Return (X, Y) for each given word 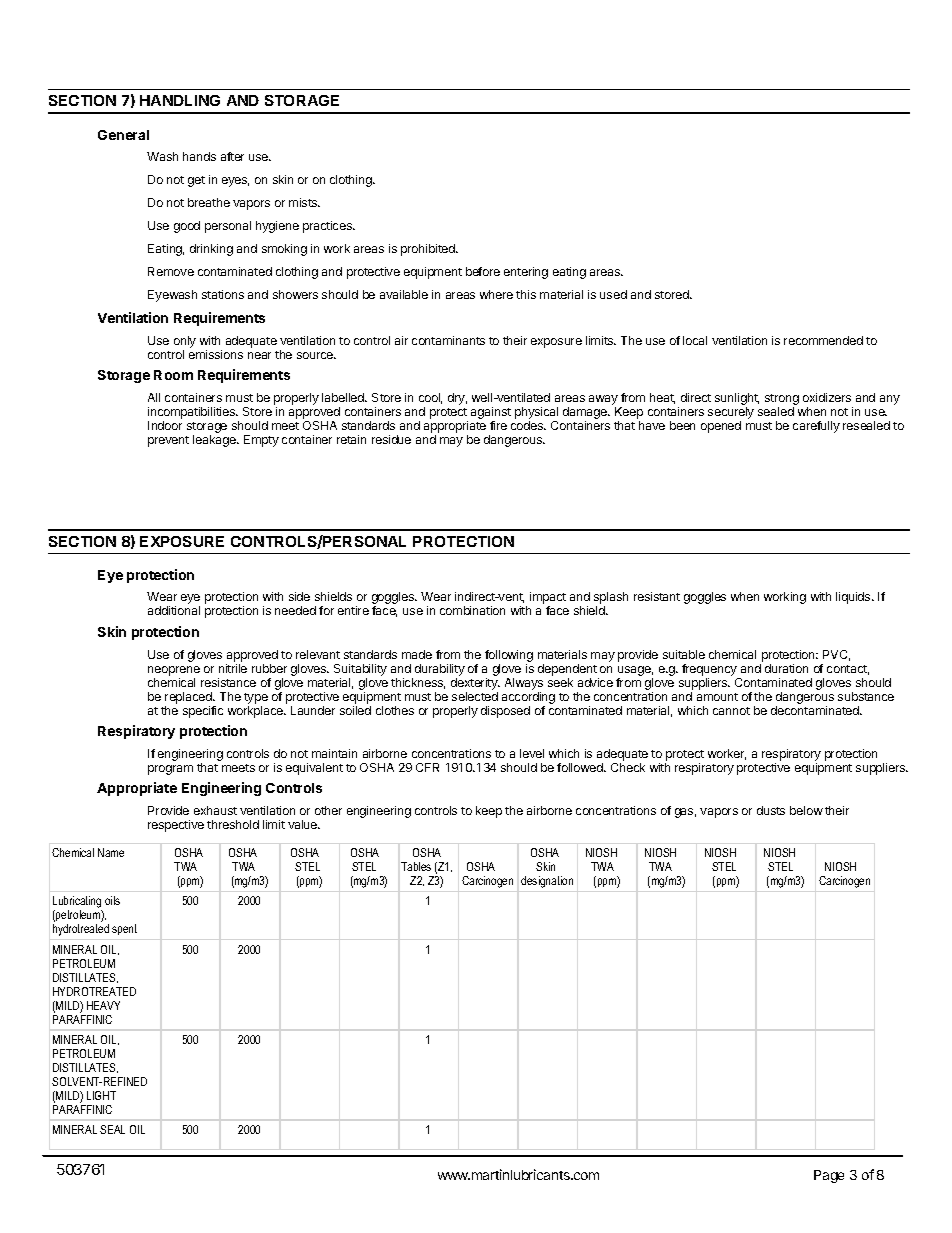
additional (174, 610)
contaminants (448, 340)
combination (472, 610)
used (613, 294)
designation (547, 882)
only (185, 343)
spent (124, 929)
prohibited (429, 250)
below (806, 810)
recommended (823, 340)
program (170, 770)
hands (199, 156)
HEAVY (103, 1005)
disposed (505, 712)
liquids (854, 598)
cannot (731, 711)
